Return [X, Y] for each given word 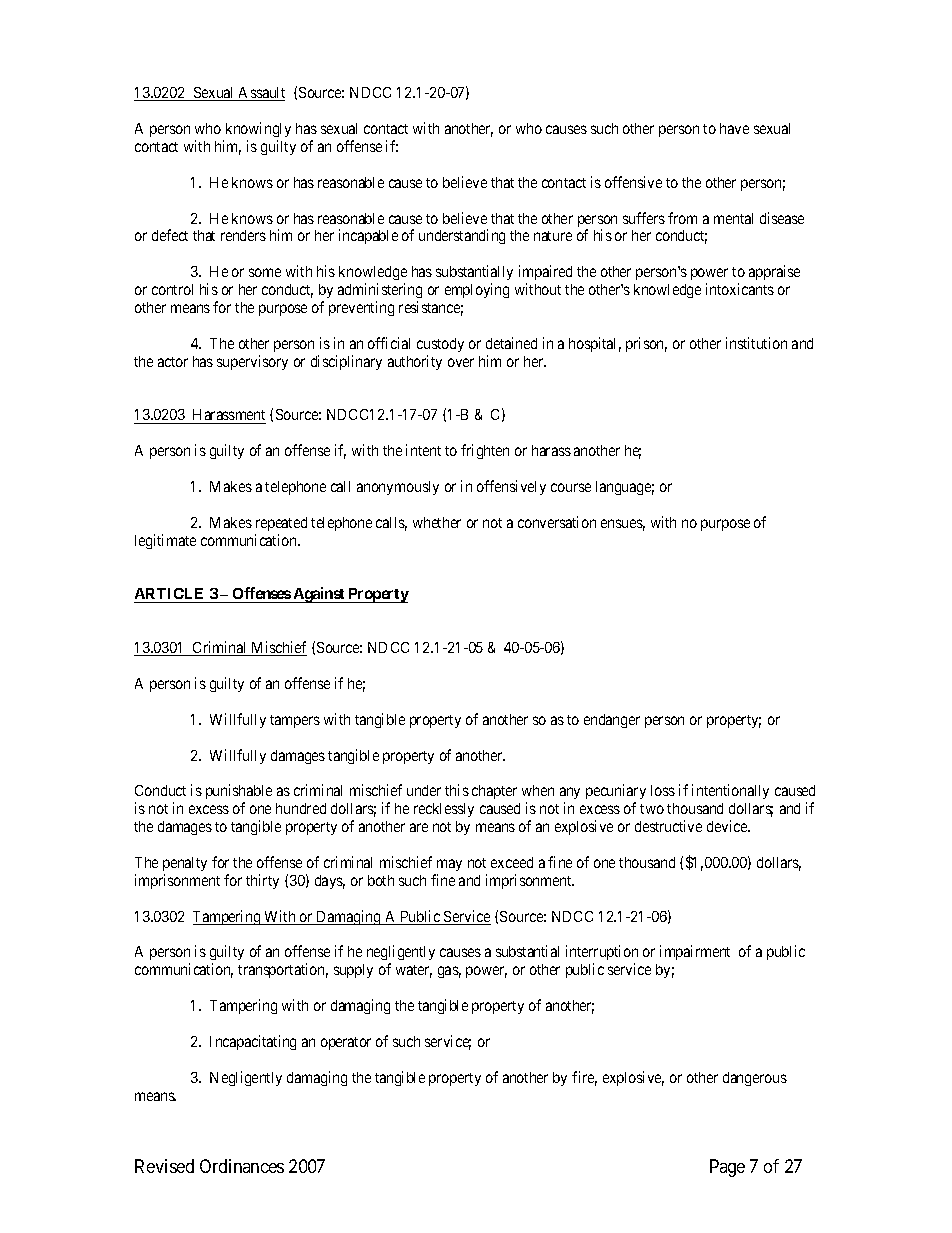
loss [663, 790]
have [734, 128]
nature [553, 236]
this [457, 790]
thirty [262, 881]
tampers [295, 721]
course [571, 487]
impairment [695, 952]
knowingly [258, 129]
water [414, 971]
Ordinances [242, 1166]
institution [756, 343]
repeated [281, 524]
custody [440, 345]
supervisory [252, 362]
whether [437, 522]
